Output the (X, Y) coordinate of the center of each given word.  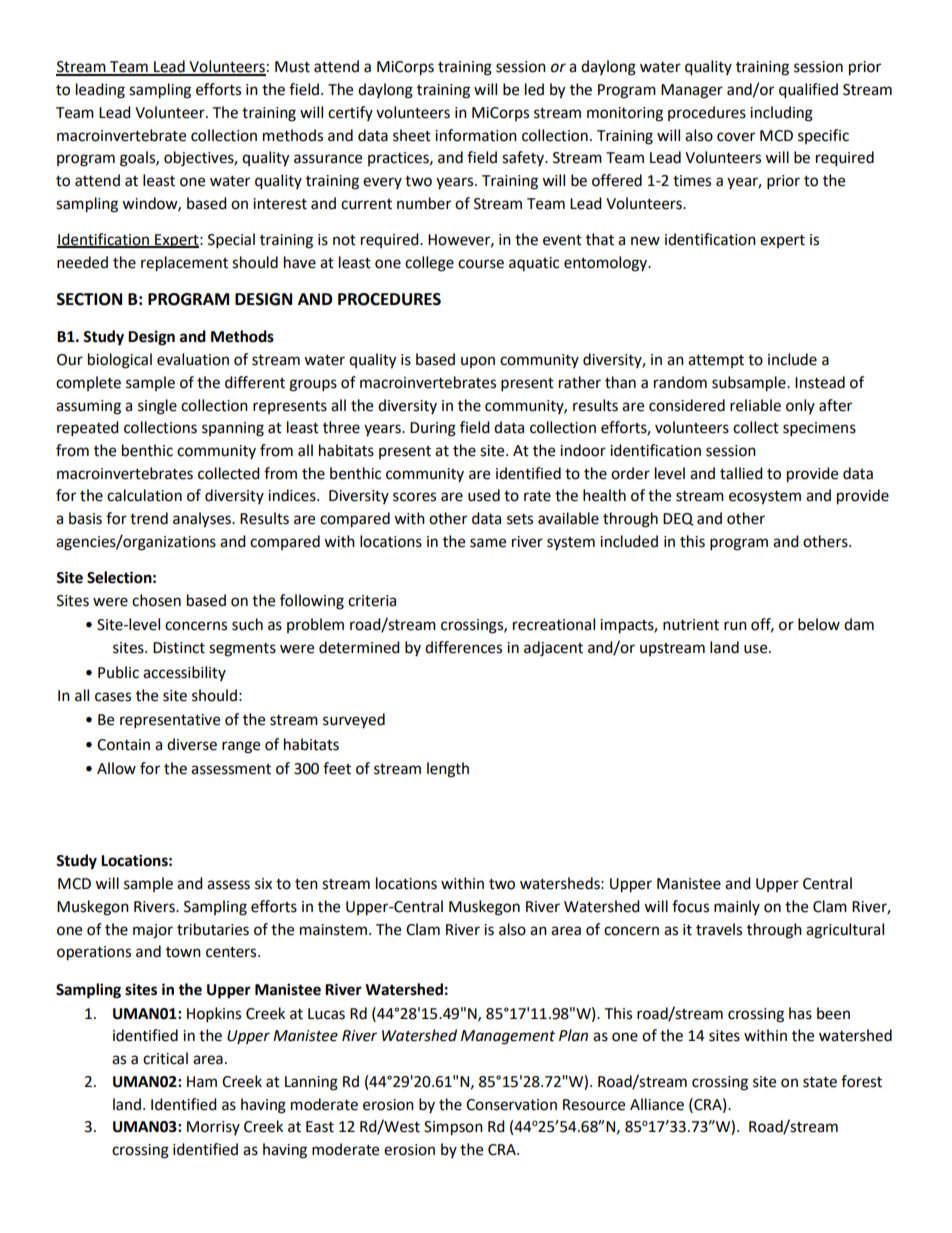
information (476, 135)
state (820, 1082)
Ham (202, 1082)
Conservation (511, 1105)
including (781, 114)
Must (292, 67)
